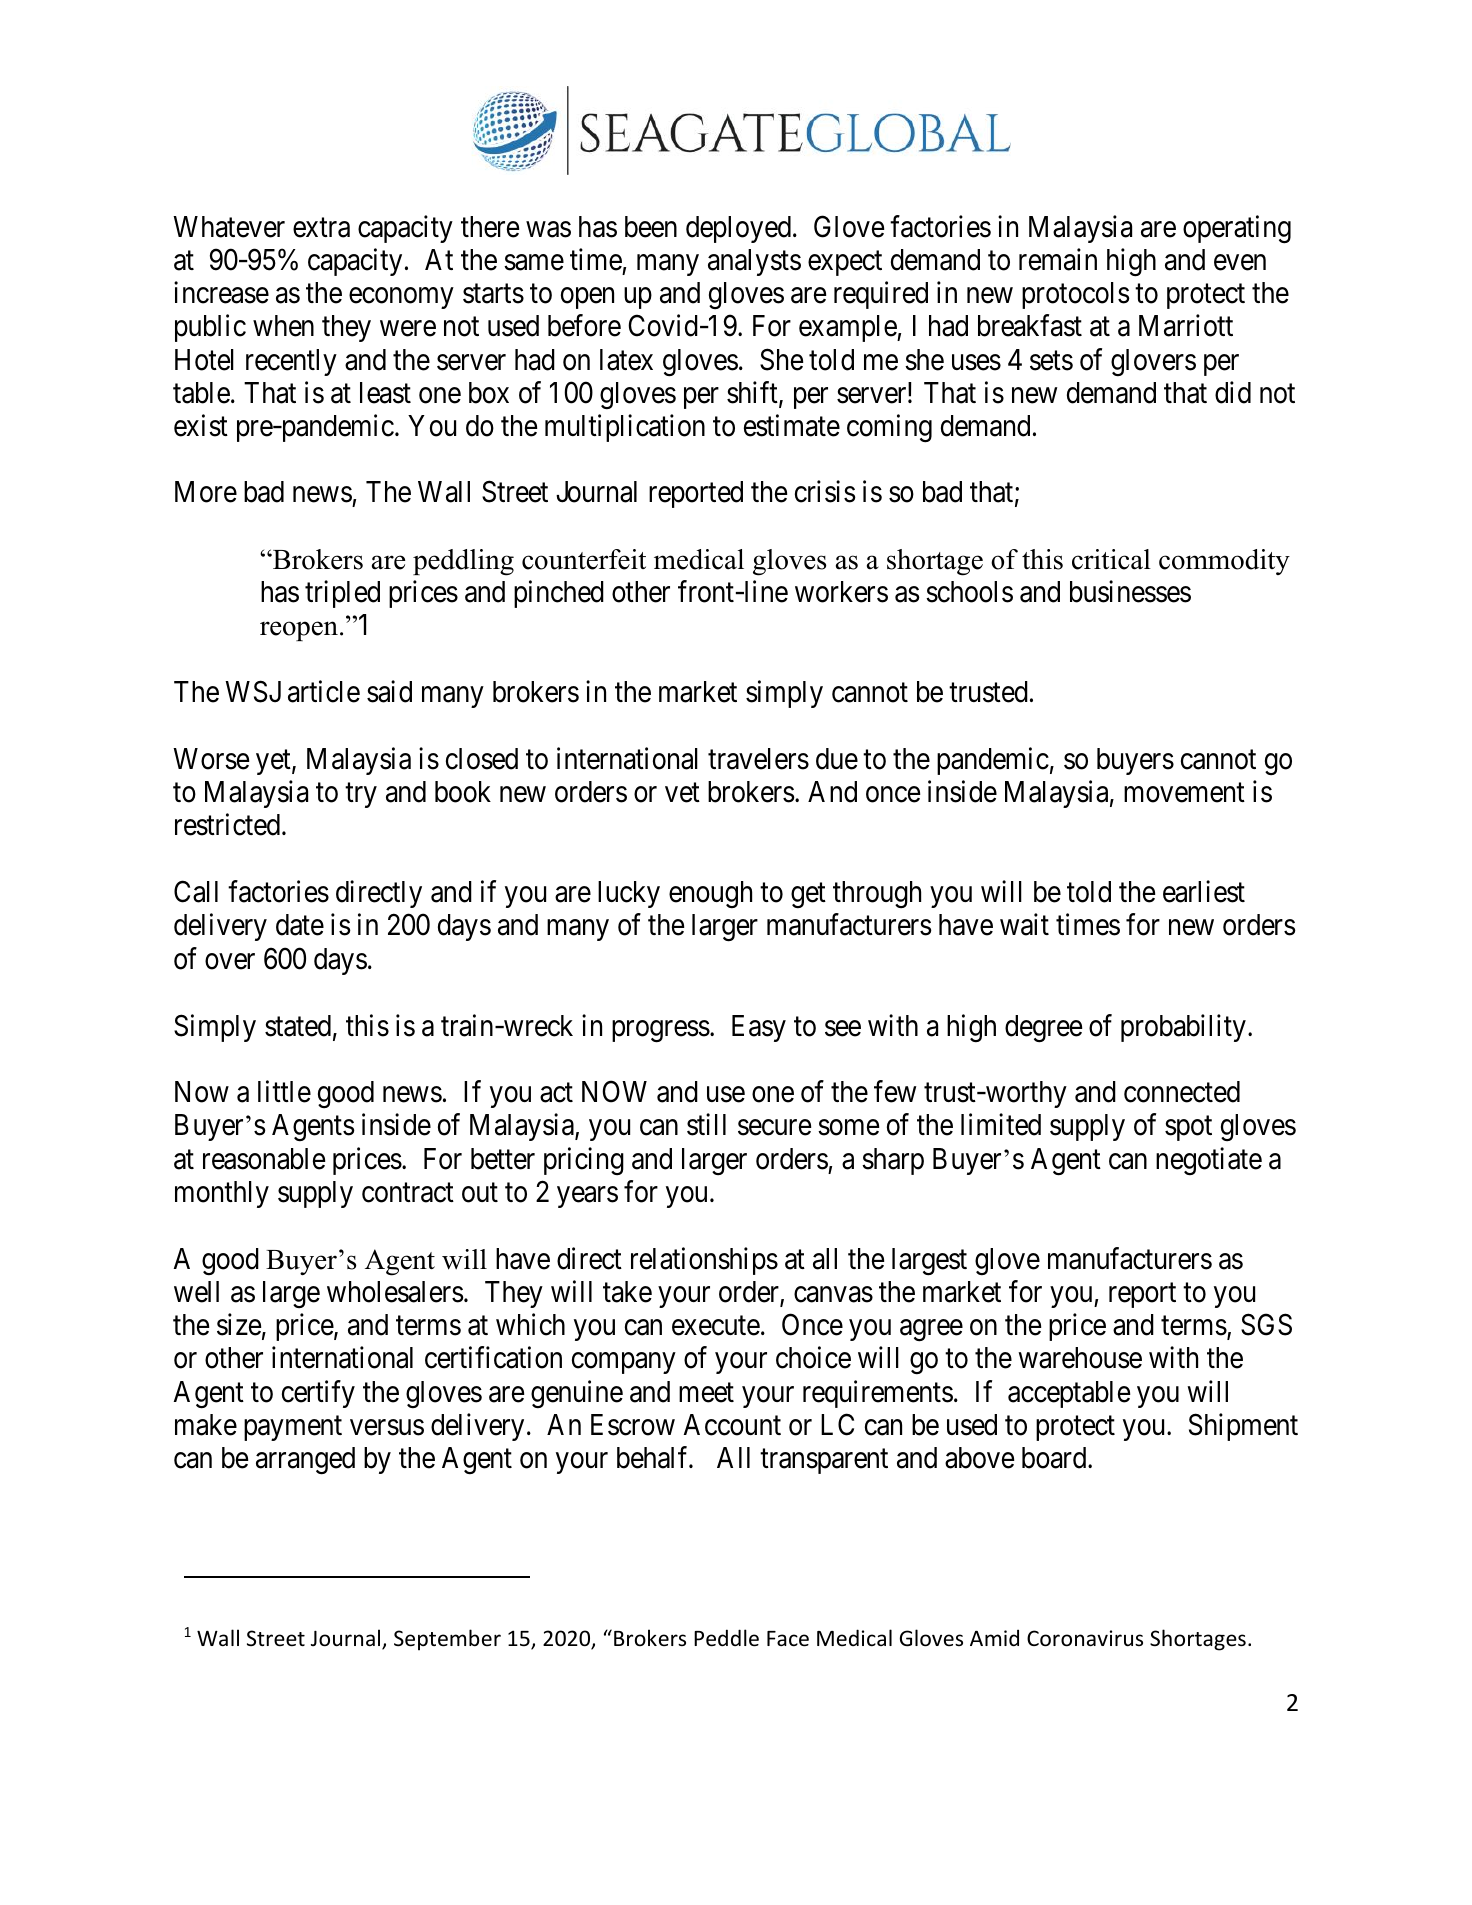  Describe the element at coordinates (1076, 295) in the page. I see `protocols` at that location.
